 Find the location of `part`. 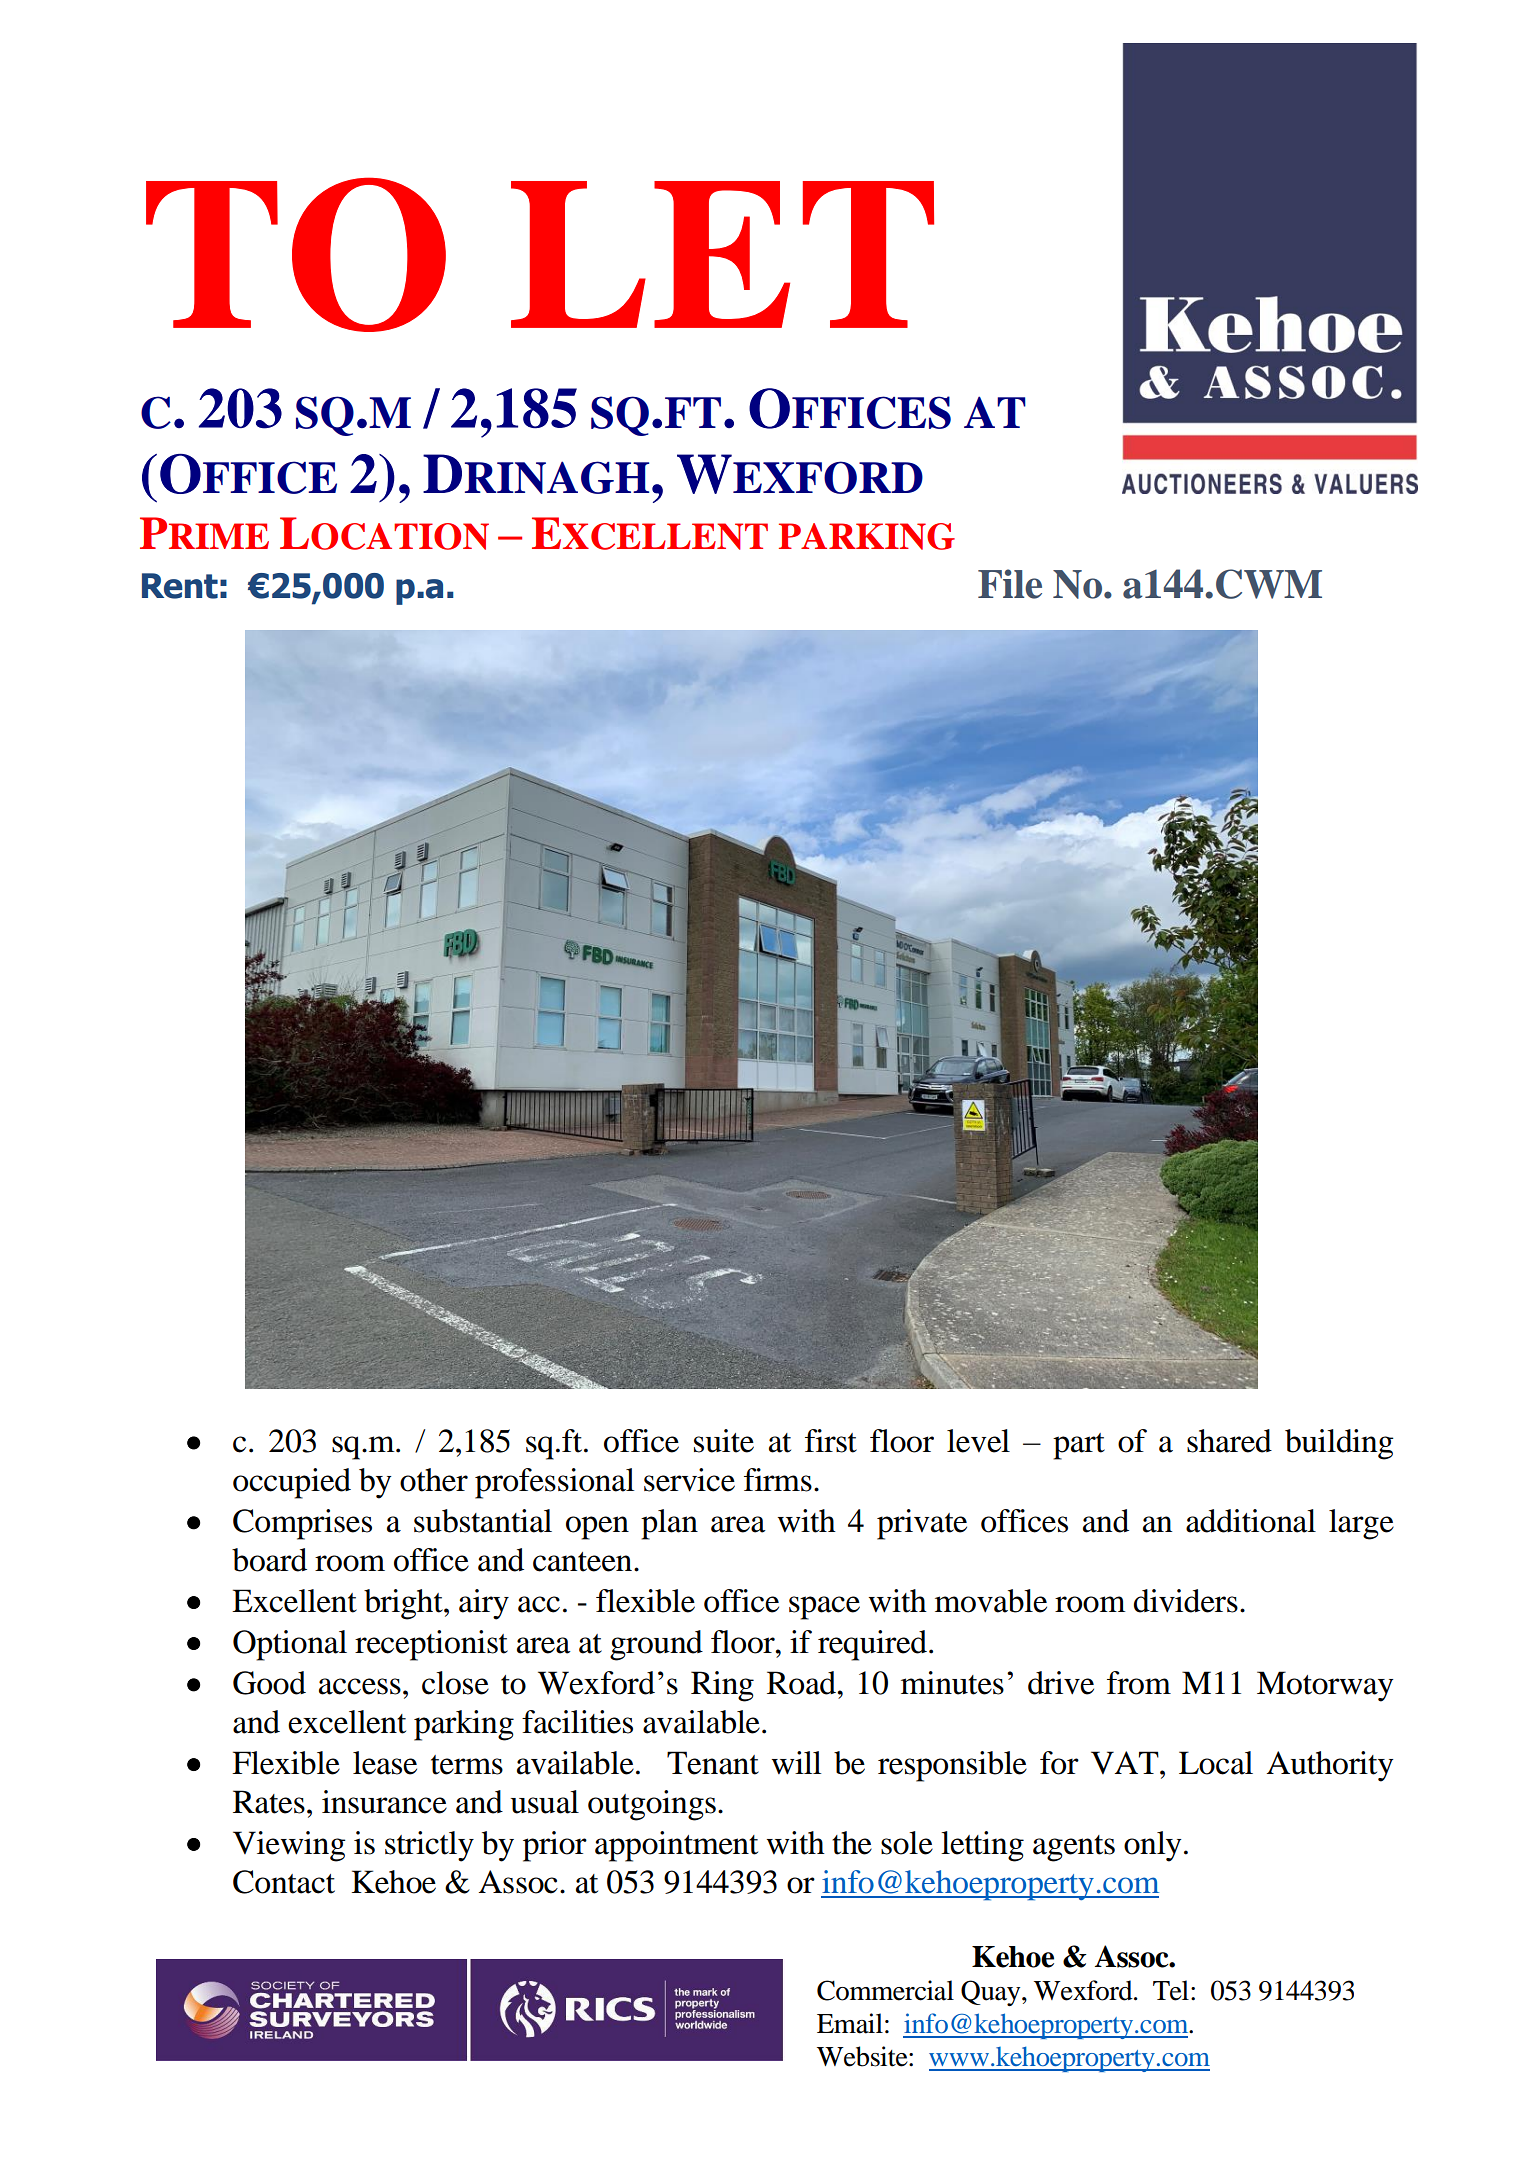

part is located at coordinates (1079, 1446).
